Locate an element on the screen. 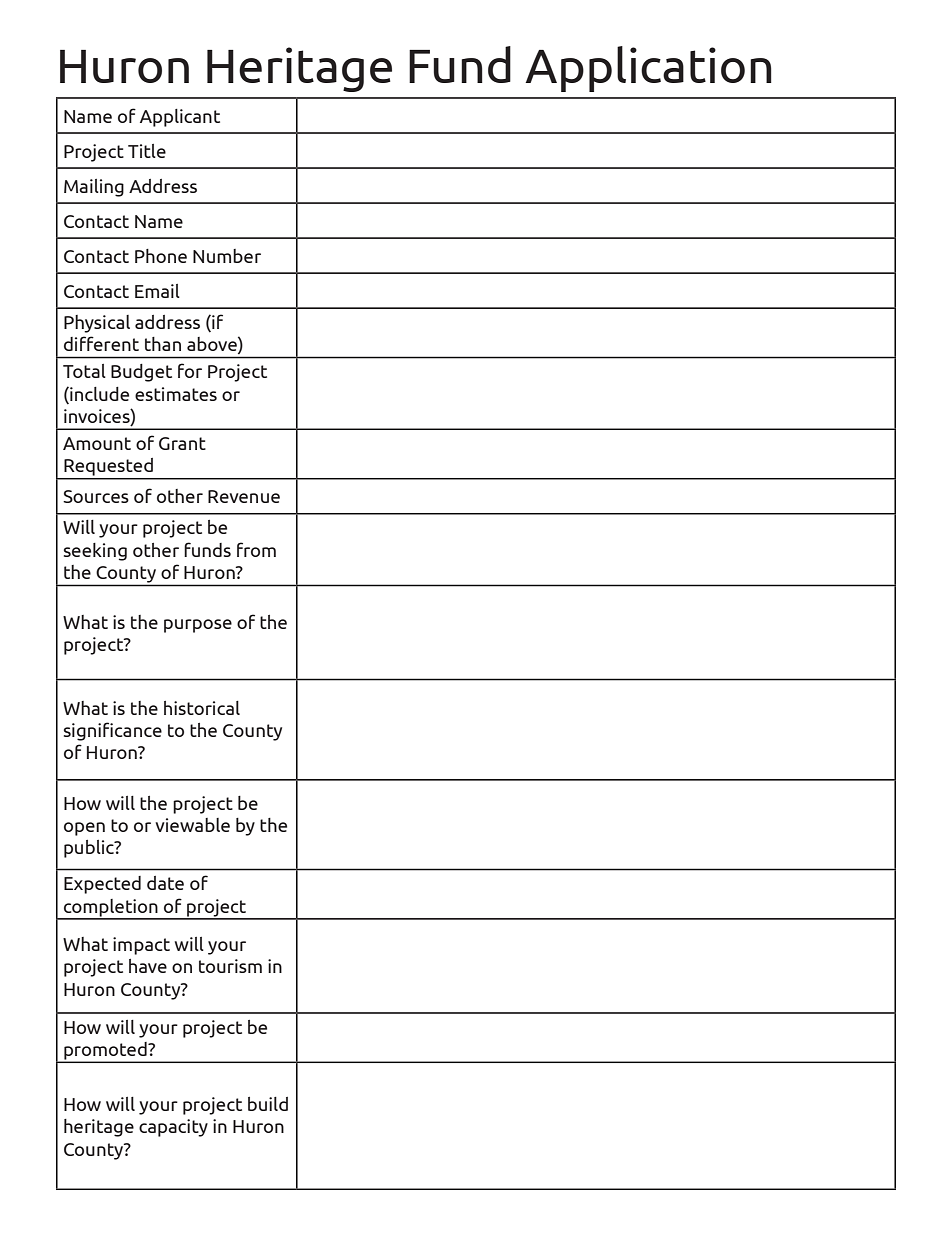  significance is located at coordinates (113, 731).
